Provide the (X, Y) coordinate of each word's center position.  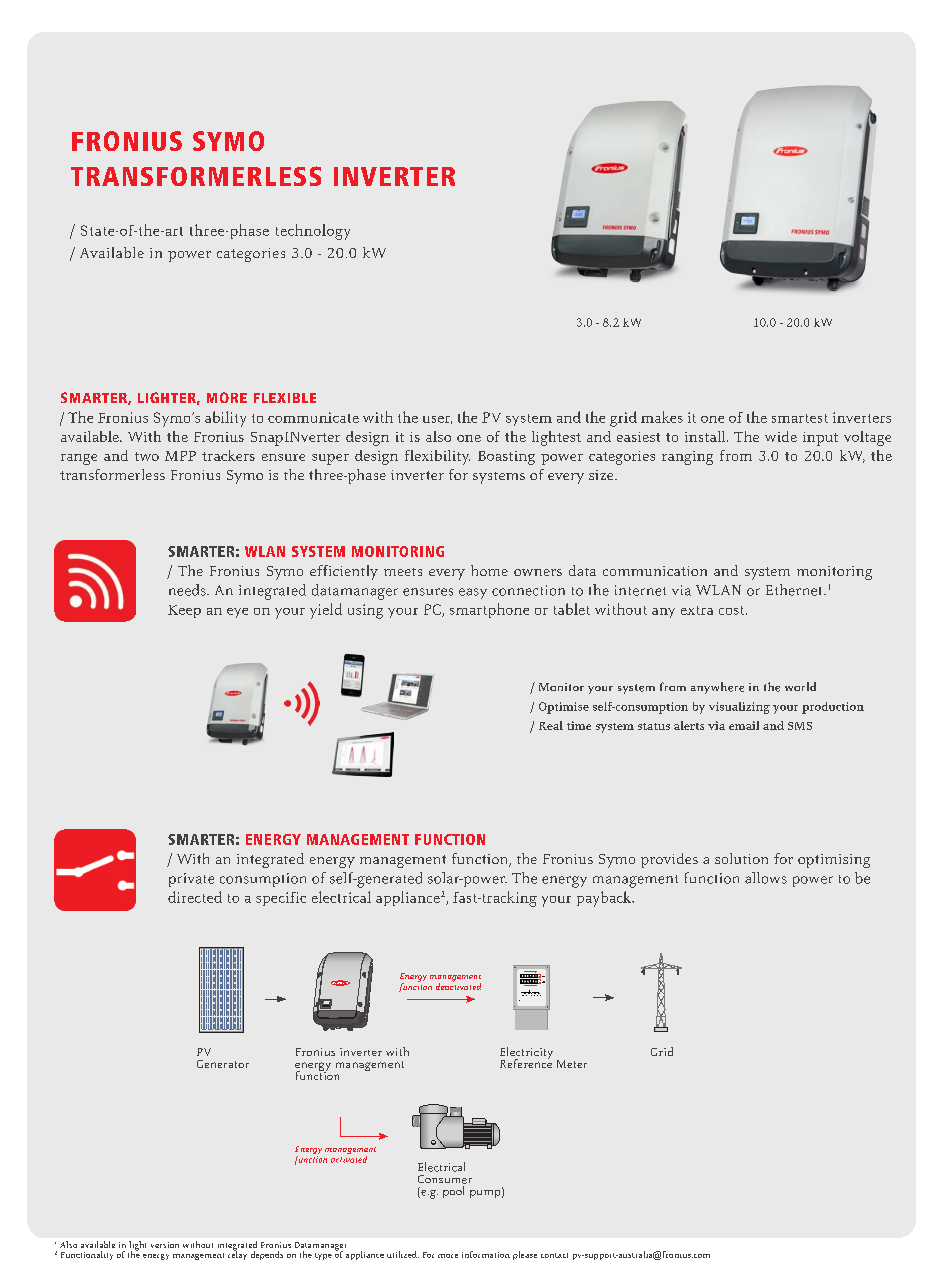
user (437, 420)
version (165, 1245)
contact (554, 1255)
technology (313, 232)
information (486, 1254)
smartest (800, 418)
